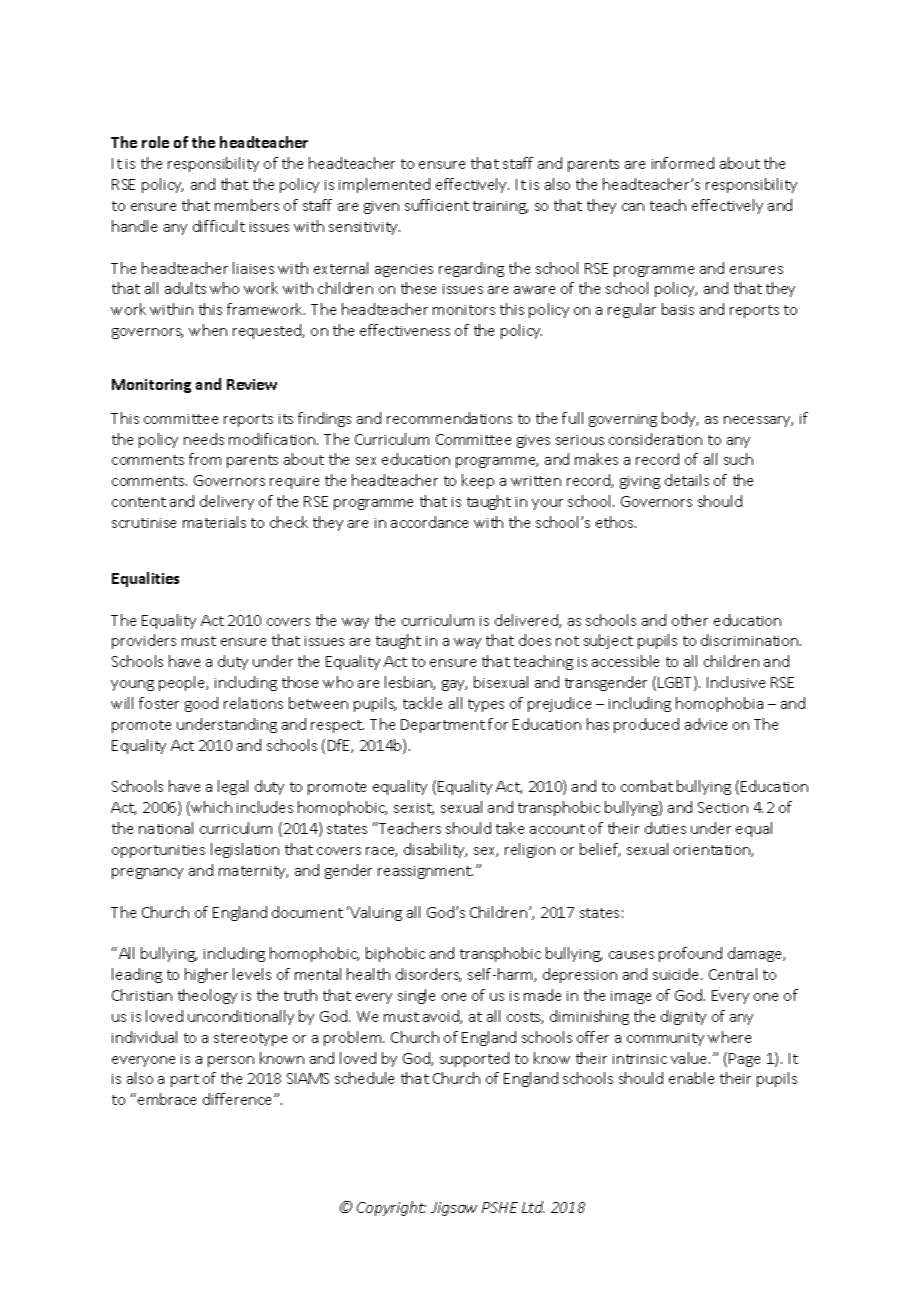  I want to click on Copyright, so click(391, 1208).
